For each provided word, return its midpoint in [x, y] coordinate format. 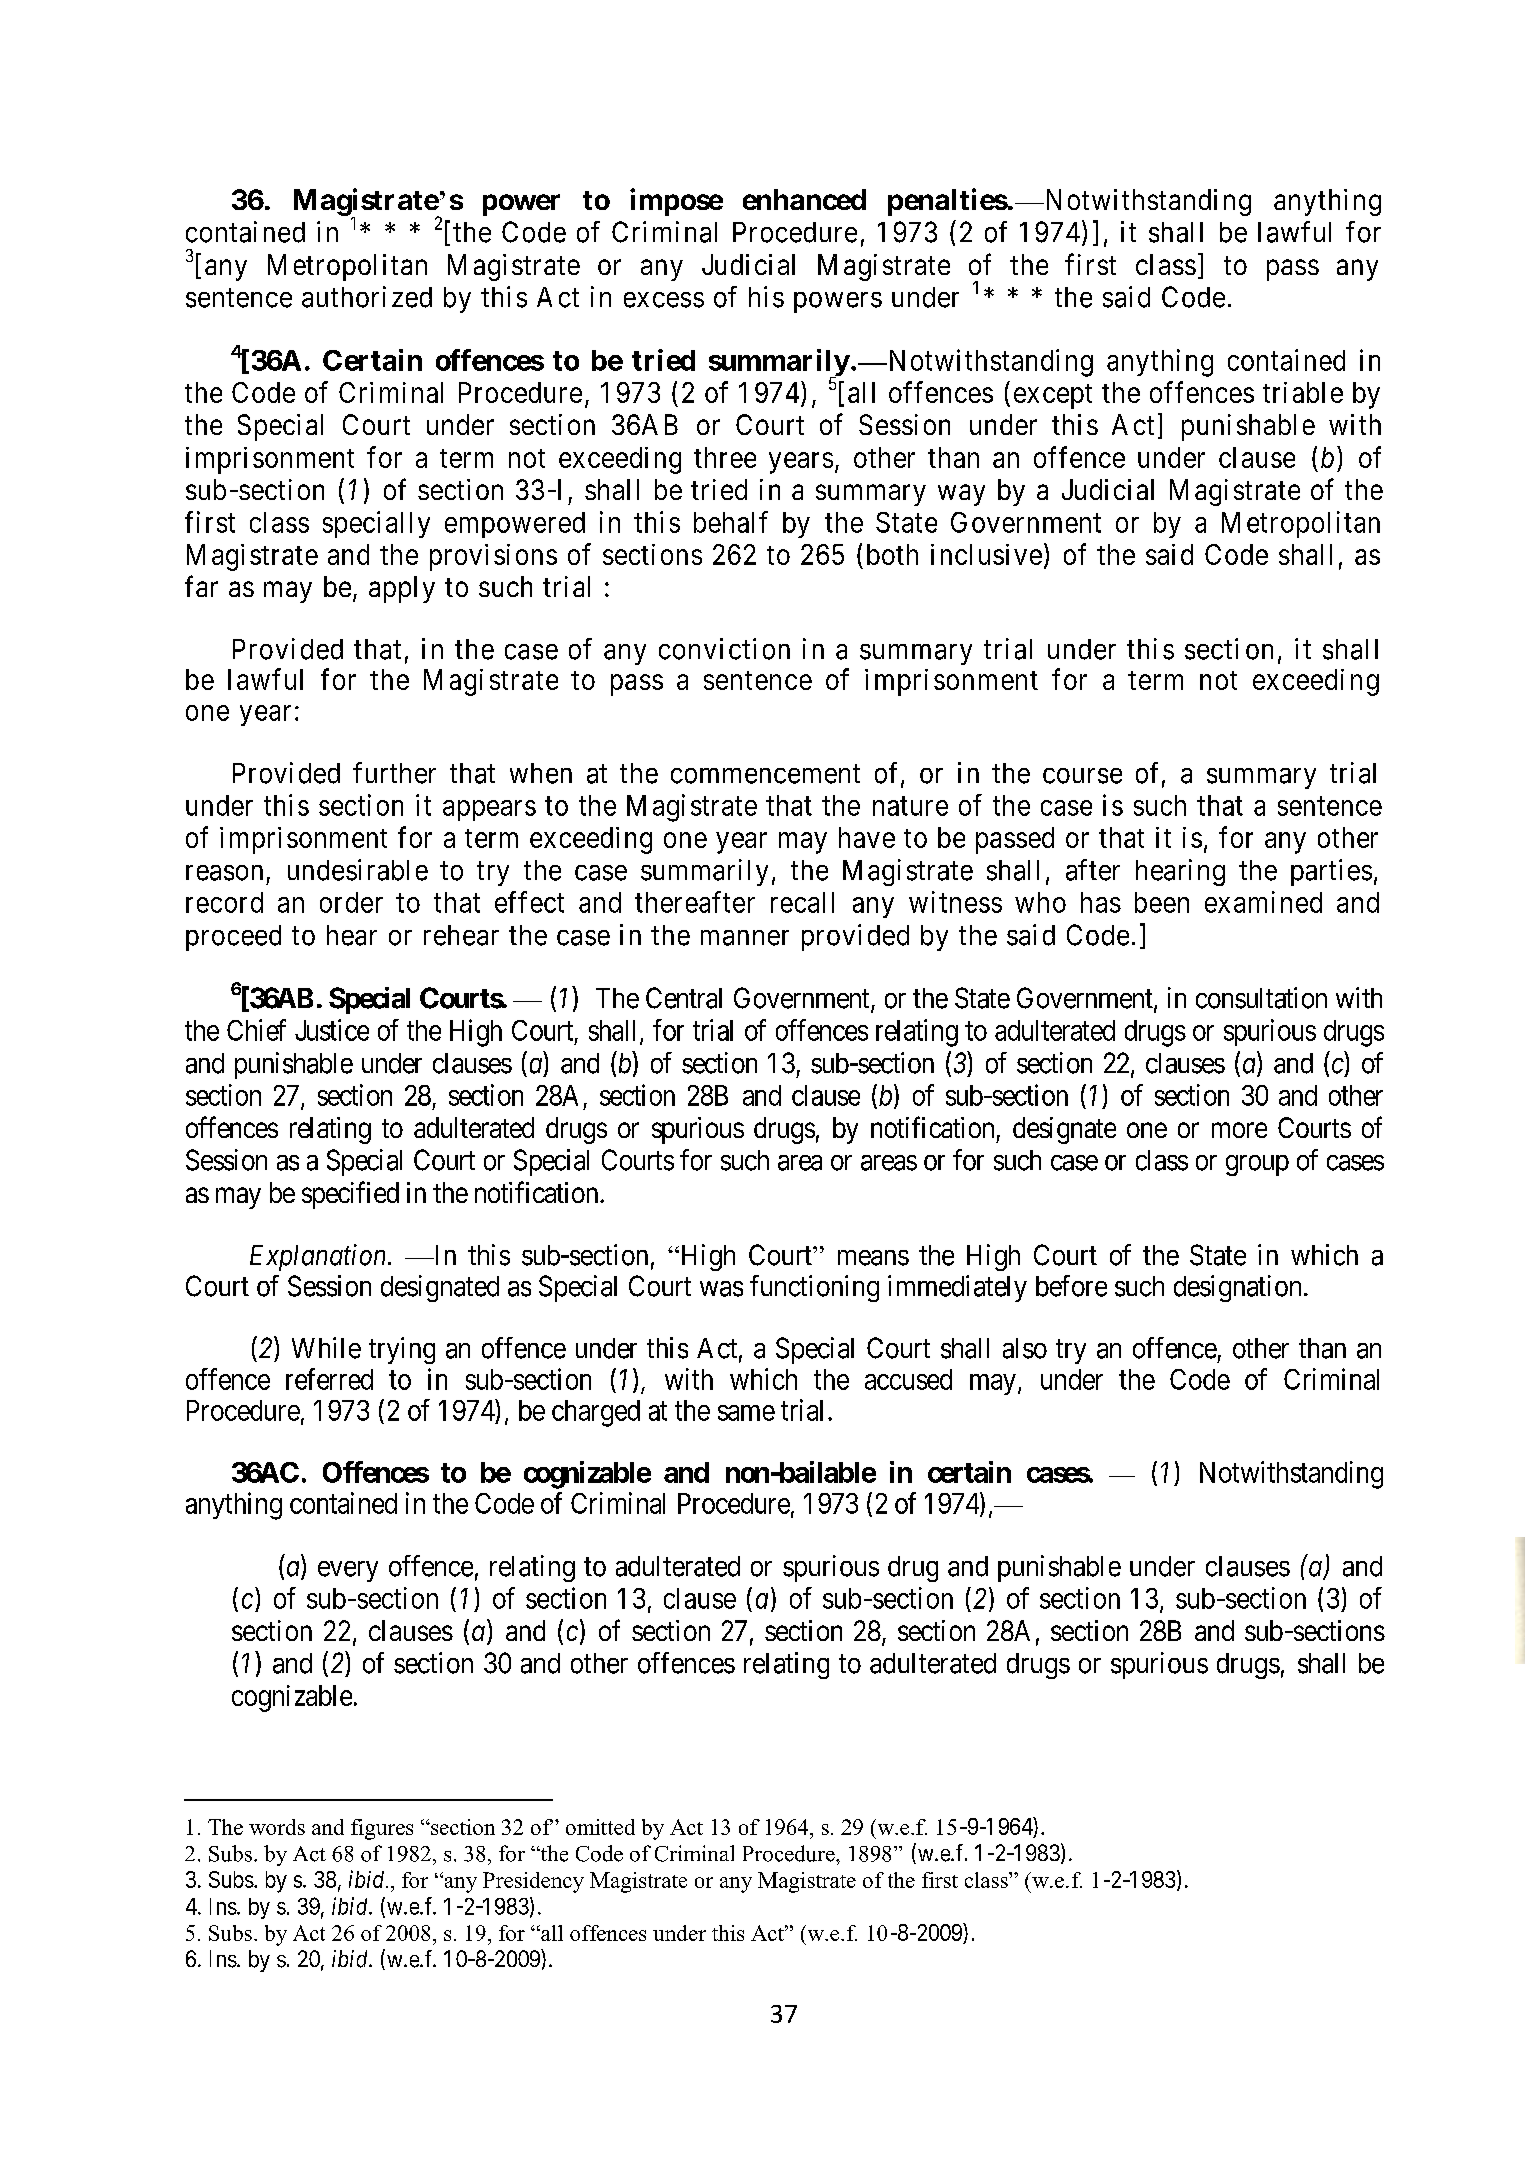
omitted [600, 1827]
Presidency [533, 1882]
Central [684, 998]
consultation [1261, 998]
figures [382, 1829]
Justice [332, 1030]
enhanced [804, 199]
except [1053, 396]
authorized [367, 297]
